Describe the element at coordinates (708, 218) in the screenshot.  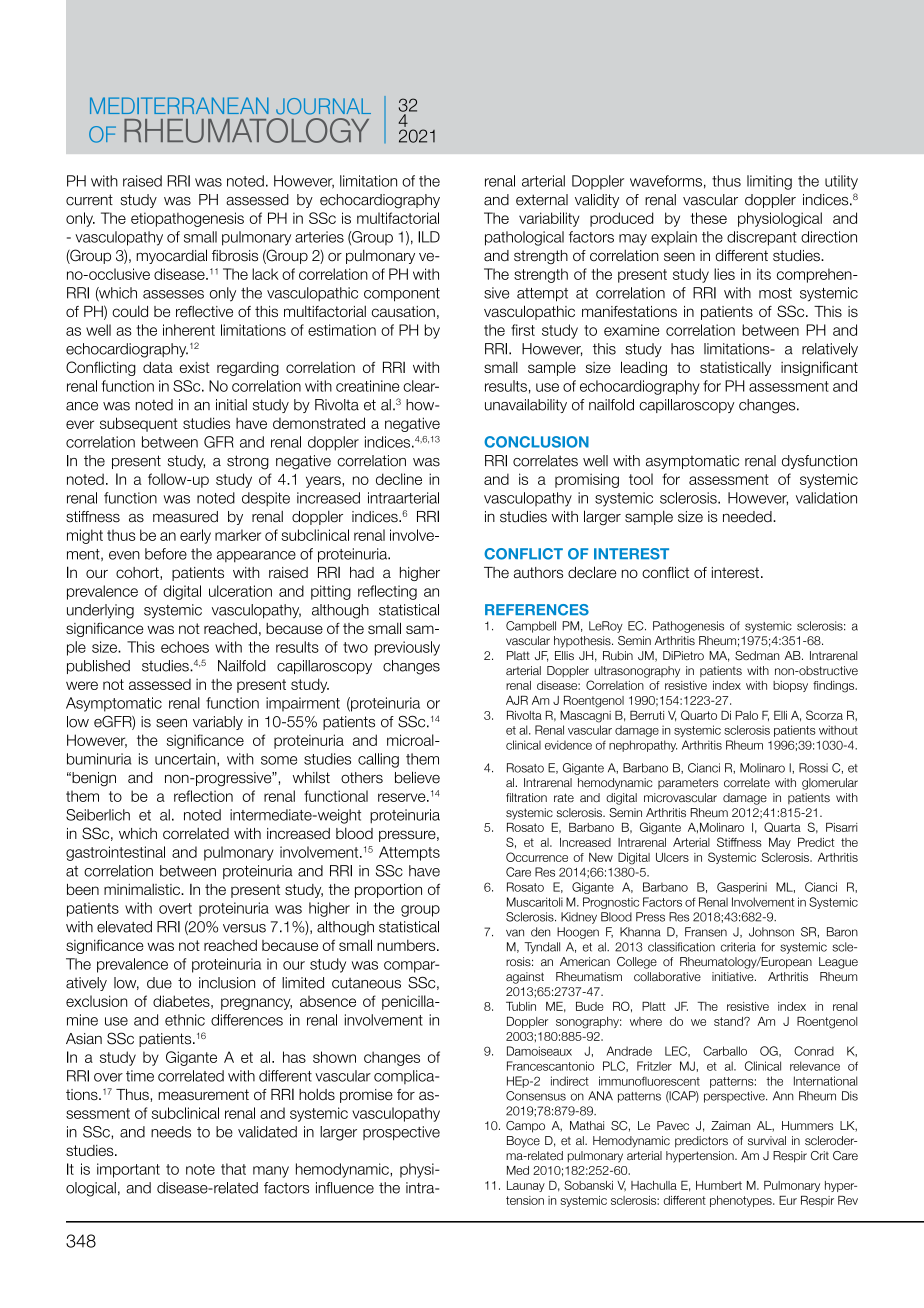
I see `these` at that location.
